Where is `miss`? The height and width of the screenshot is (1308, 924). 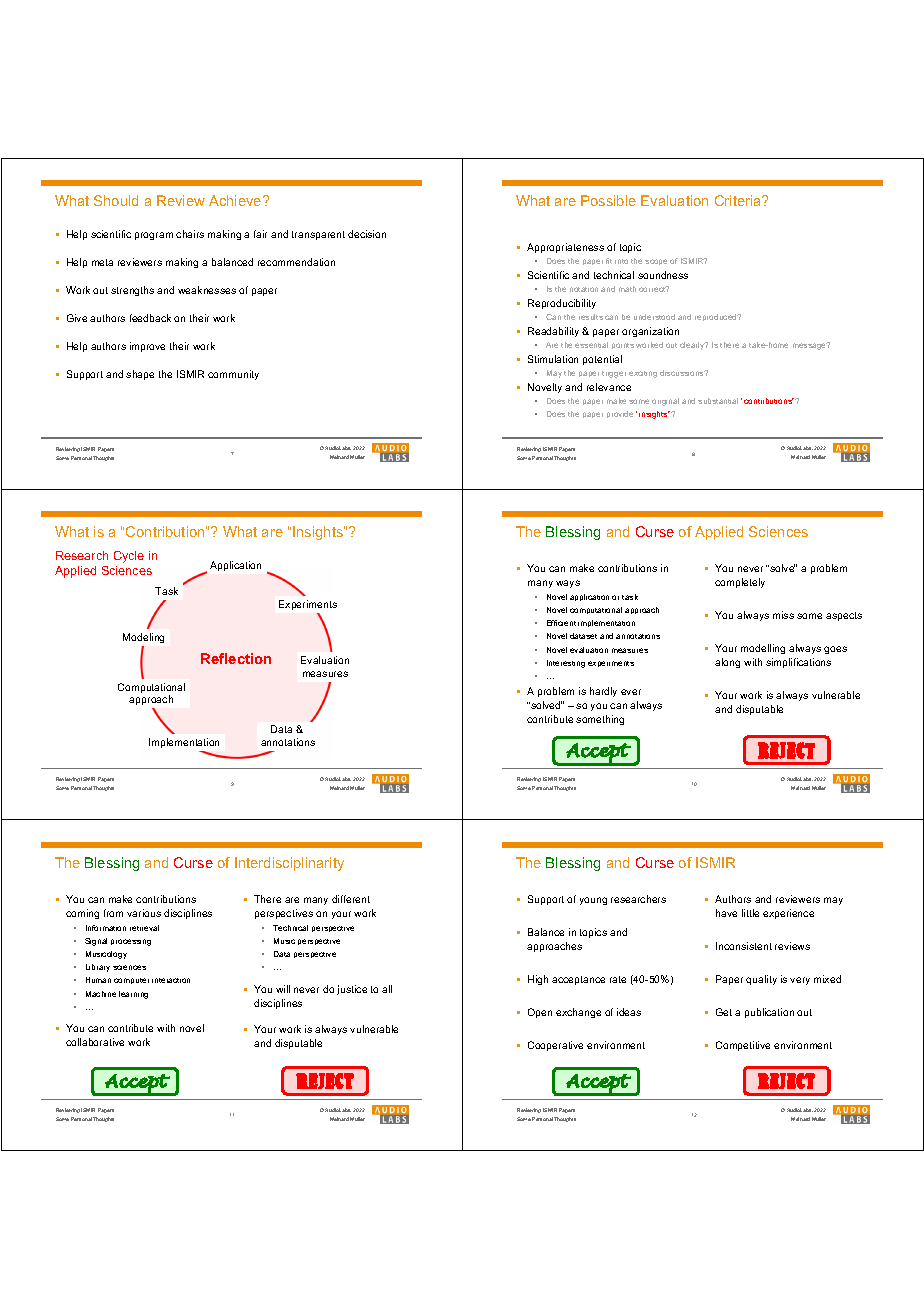
miss is located at coordinates (783, 615).
